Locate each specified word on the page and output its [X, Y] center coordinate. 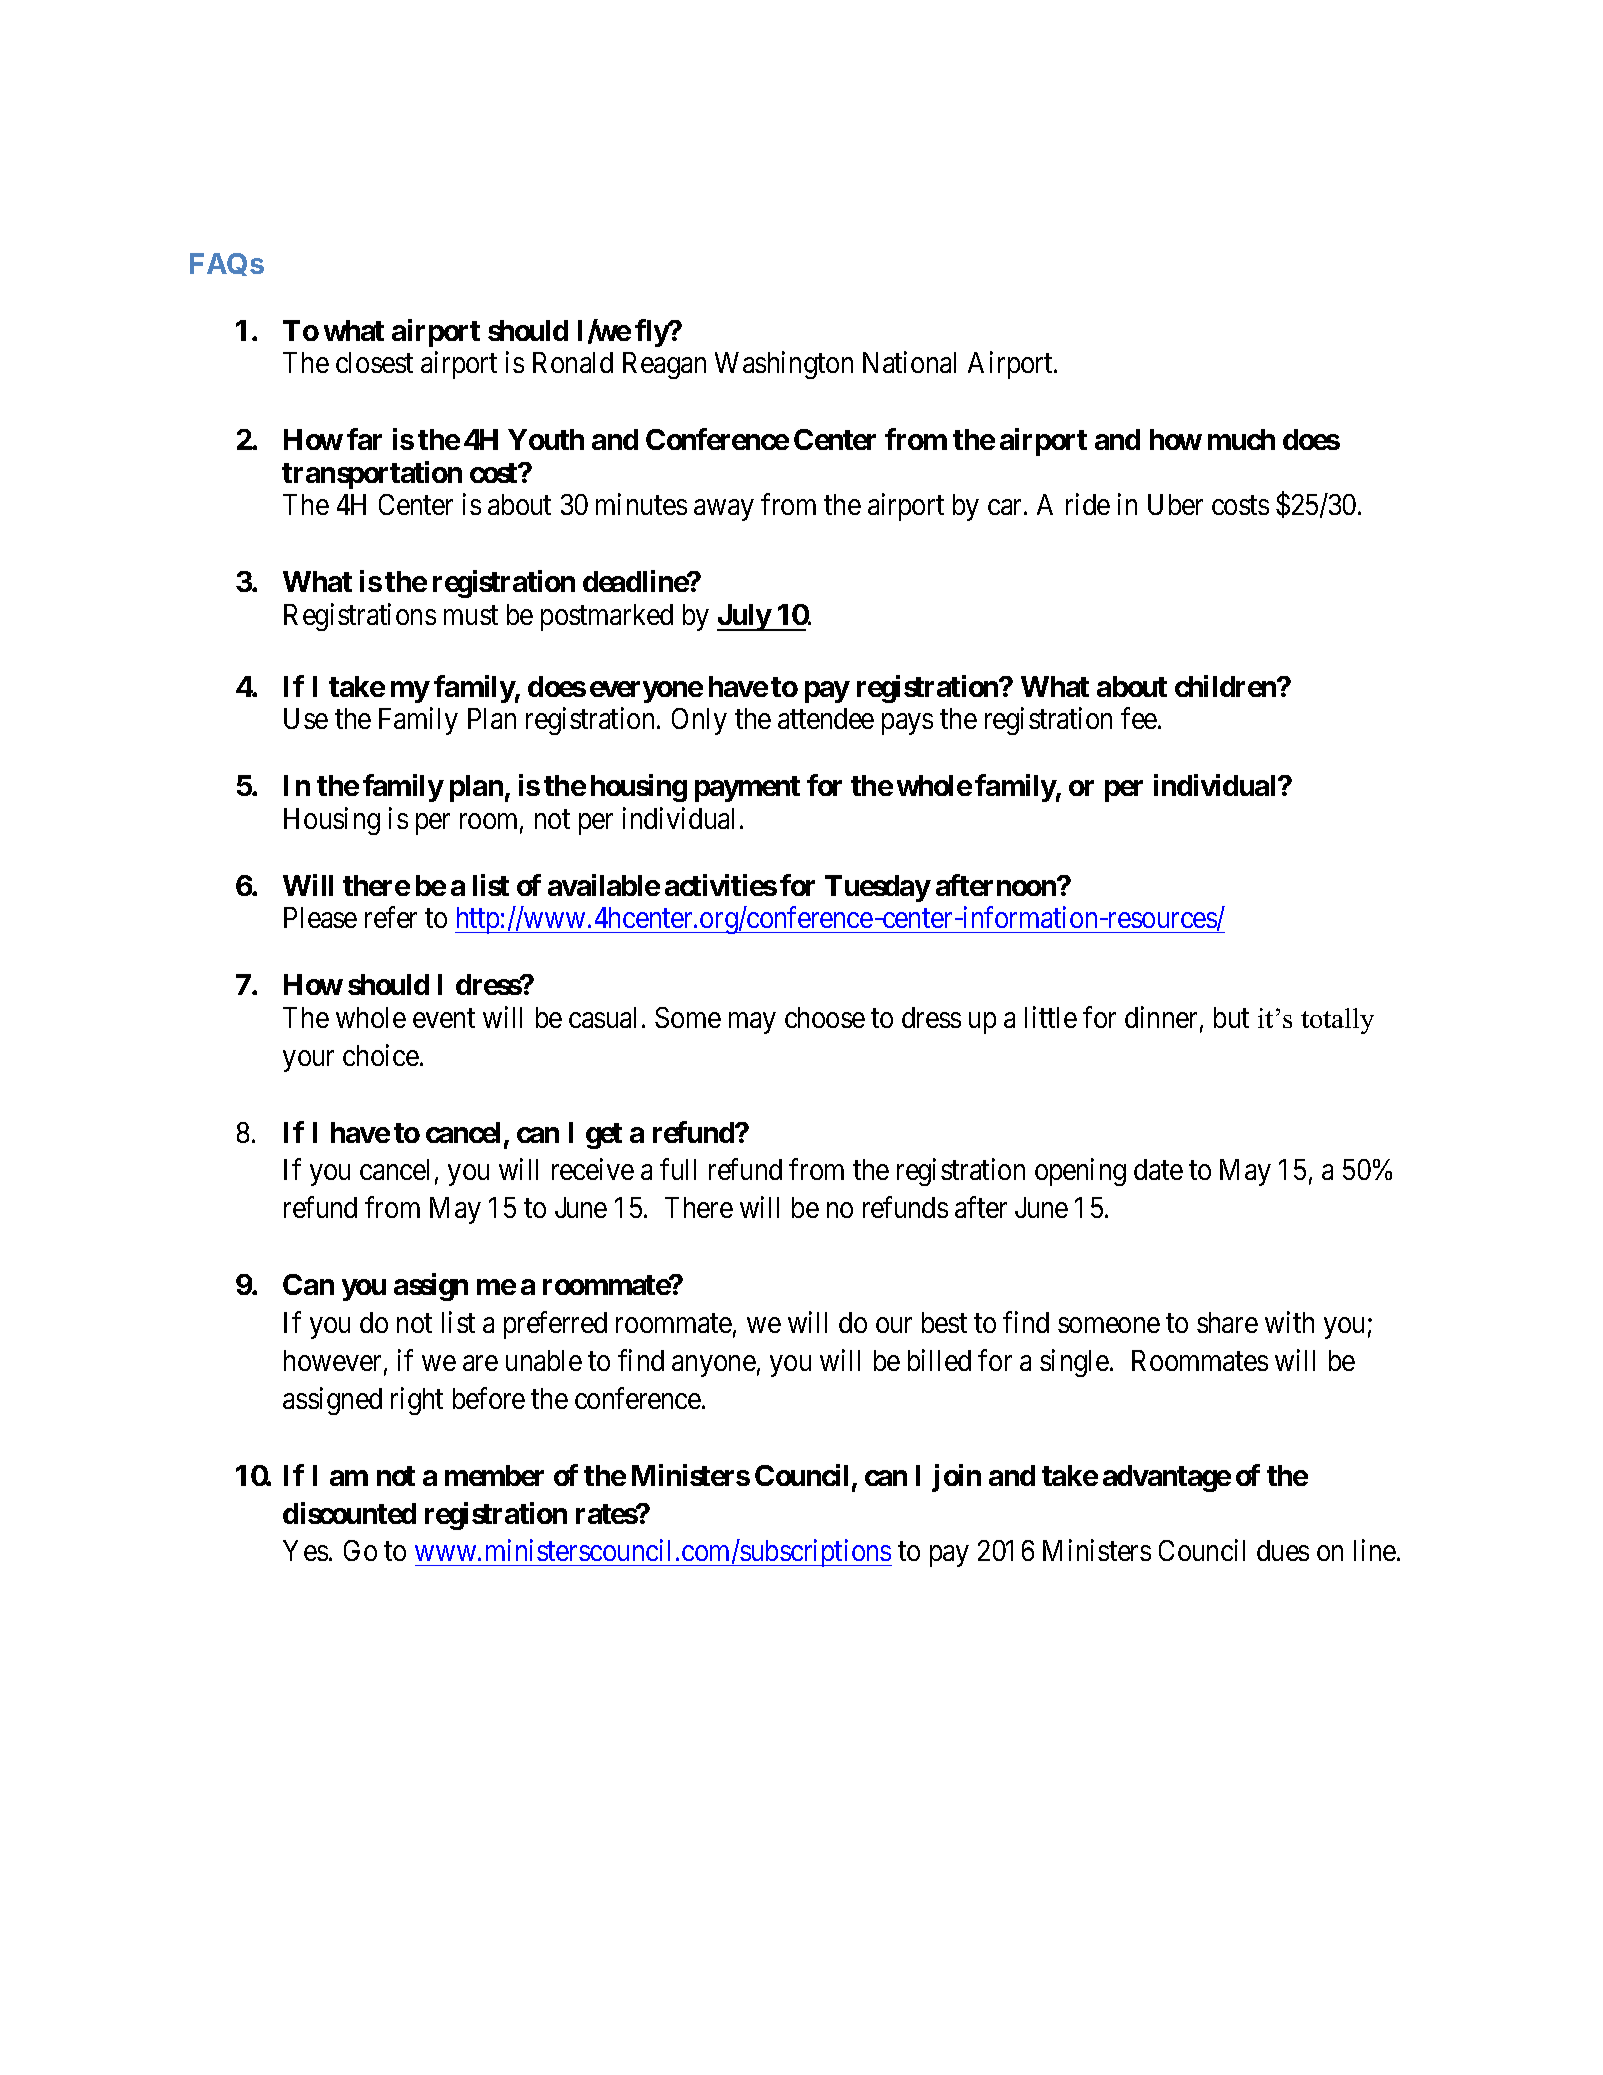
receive [593, 1169]
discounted [349, 1513]
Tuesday [877, 888]
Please [320, 917]
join [956, 1478]
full [678, 1169]
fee [1140, 718]
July [744, 617]
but [1231, 1017]
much [1241, 439]
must [471, 615]
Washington [784, 365]
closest [374, 362]
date [1158, 1169]
